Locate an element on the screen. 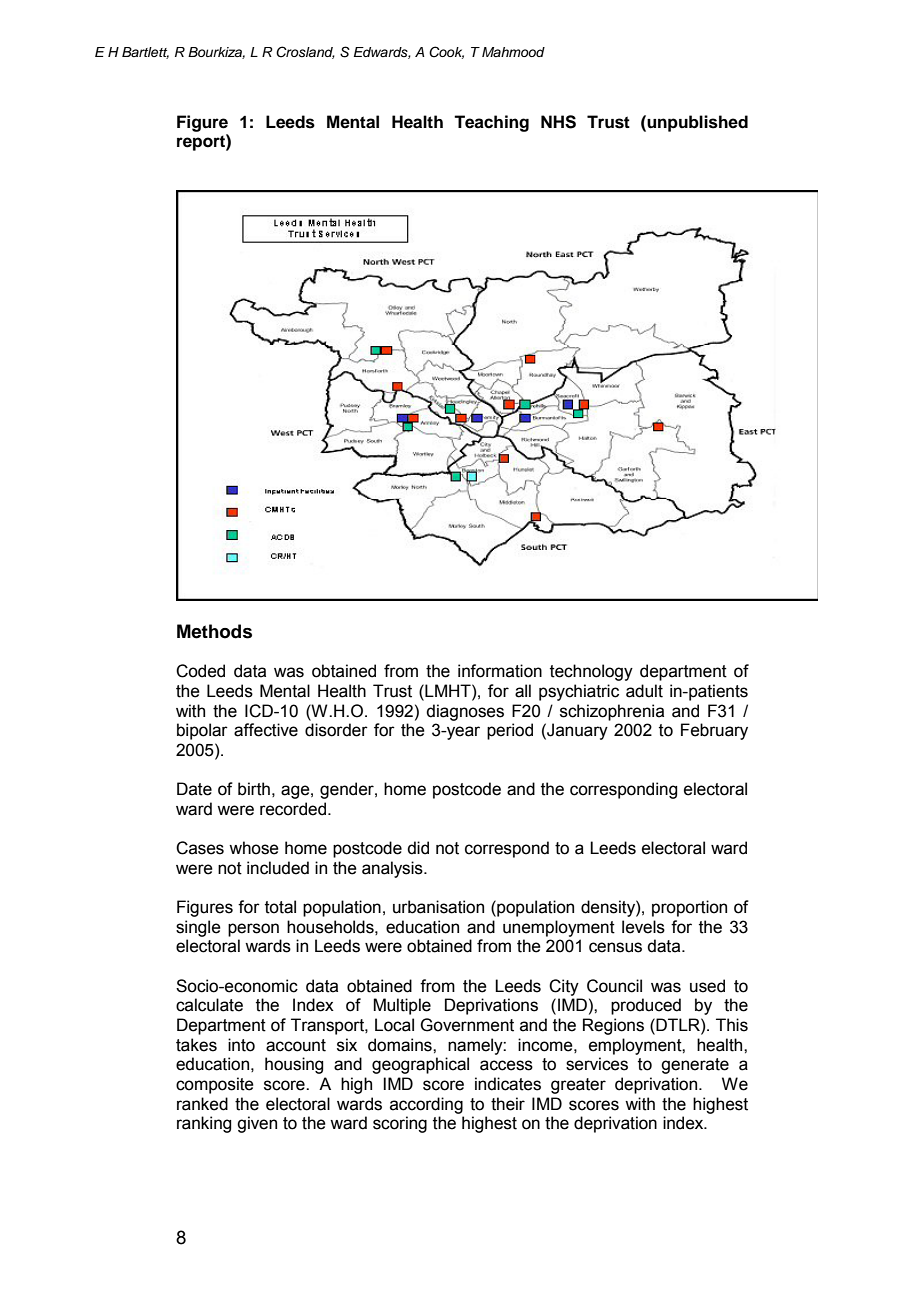 This screenshot has height=1308, width=924. Methods is located at coordinates (214, 631).
